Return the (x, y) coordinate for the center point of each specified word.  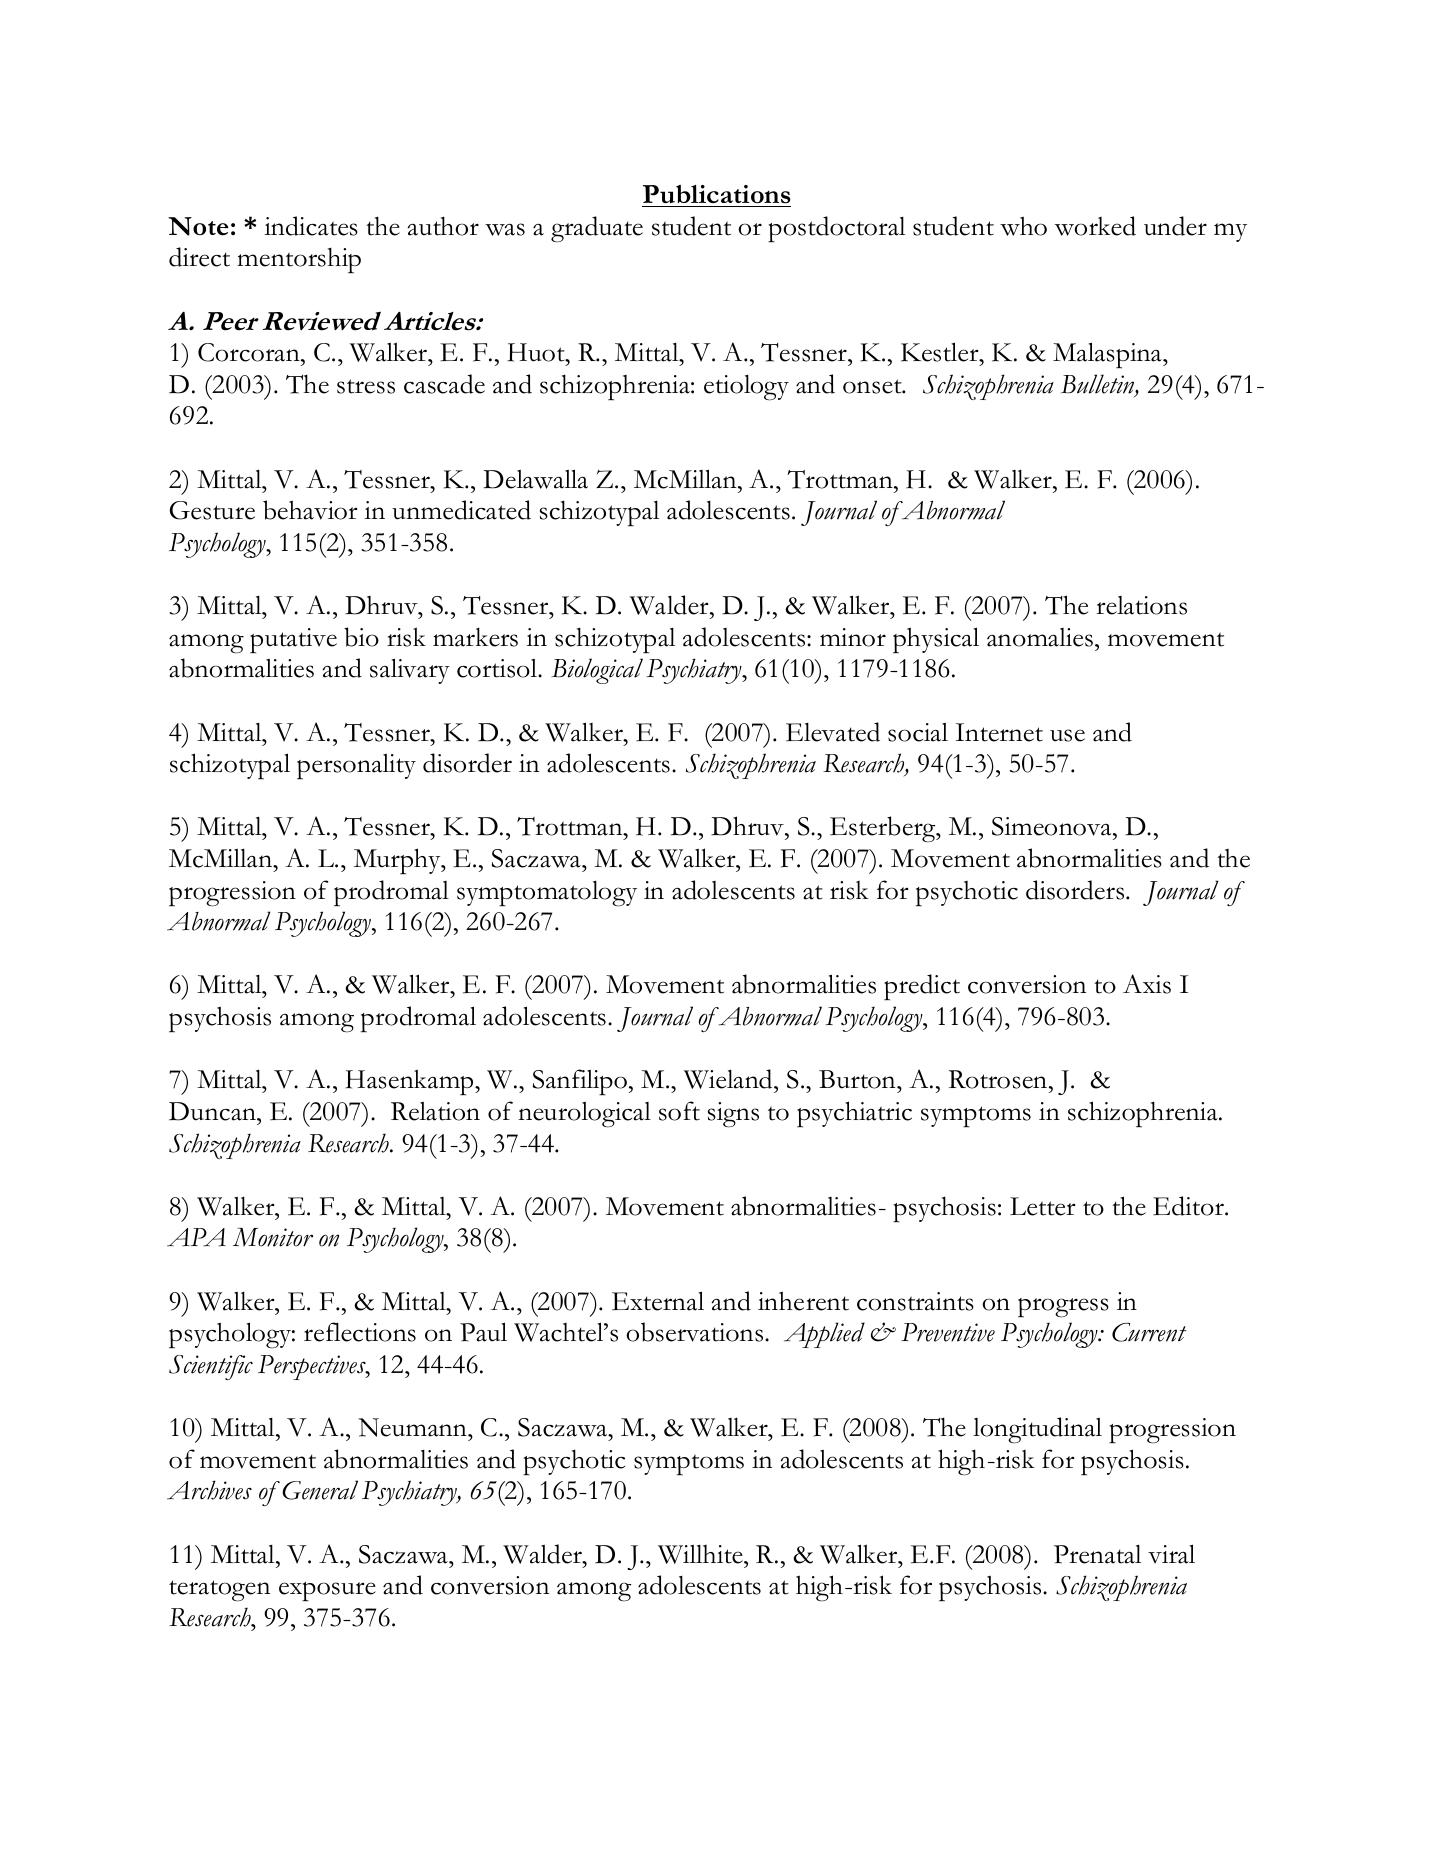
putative (293, 640)
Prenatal (1097, 1554)
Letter (1043, 1206)
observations (696, 1332)
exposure (327, 1591)
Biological (597, 671)
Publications (717, 194)
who (1023, 226)
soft (679, 1111)
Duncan (213, 1111)
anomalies (1040, 637)
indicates (311, 226)
